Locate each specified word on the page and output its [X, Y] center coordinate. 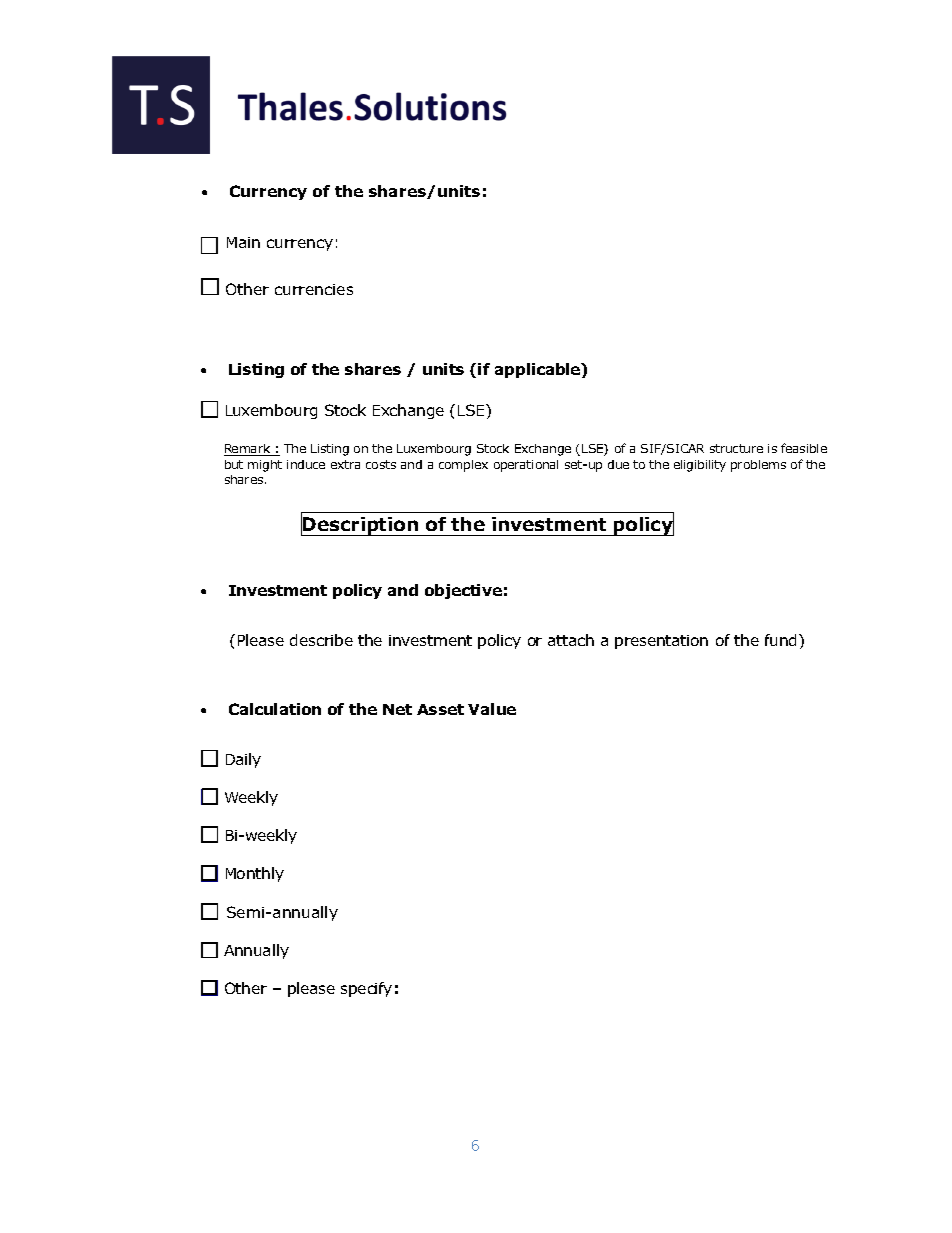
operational [526, 466]
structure [736, 448]
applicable [539, 370]
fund [780, 640]
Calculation [275, 709]
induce [306, 464]
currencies [314, 289]
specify [366, 989]
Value [492, 709]
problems [758, 466]
